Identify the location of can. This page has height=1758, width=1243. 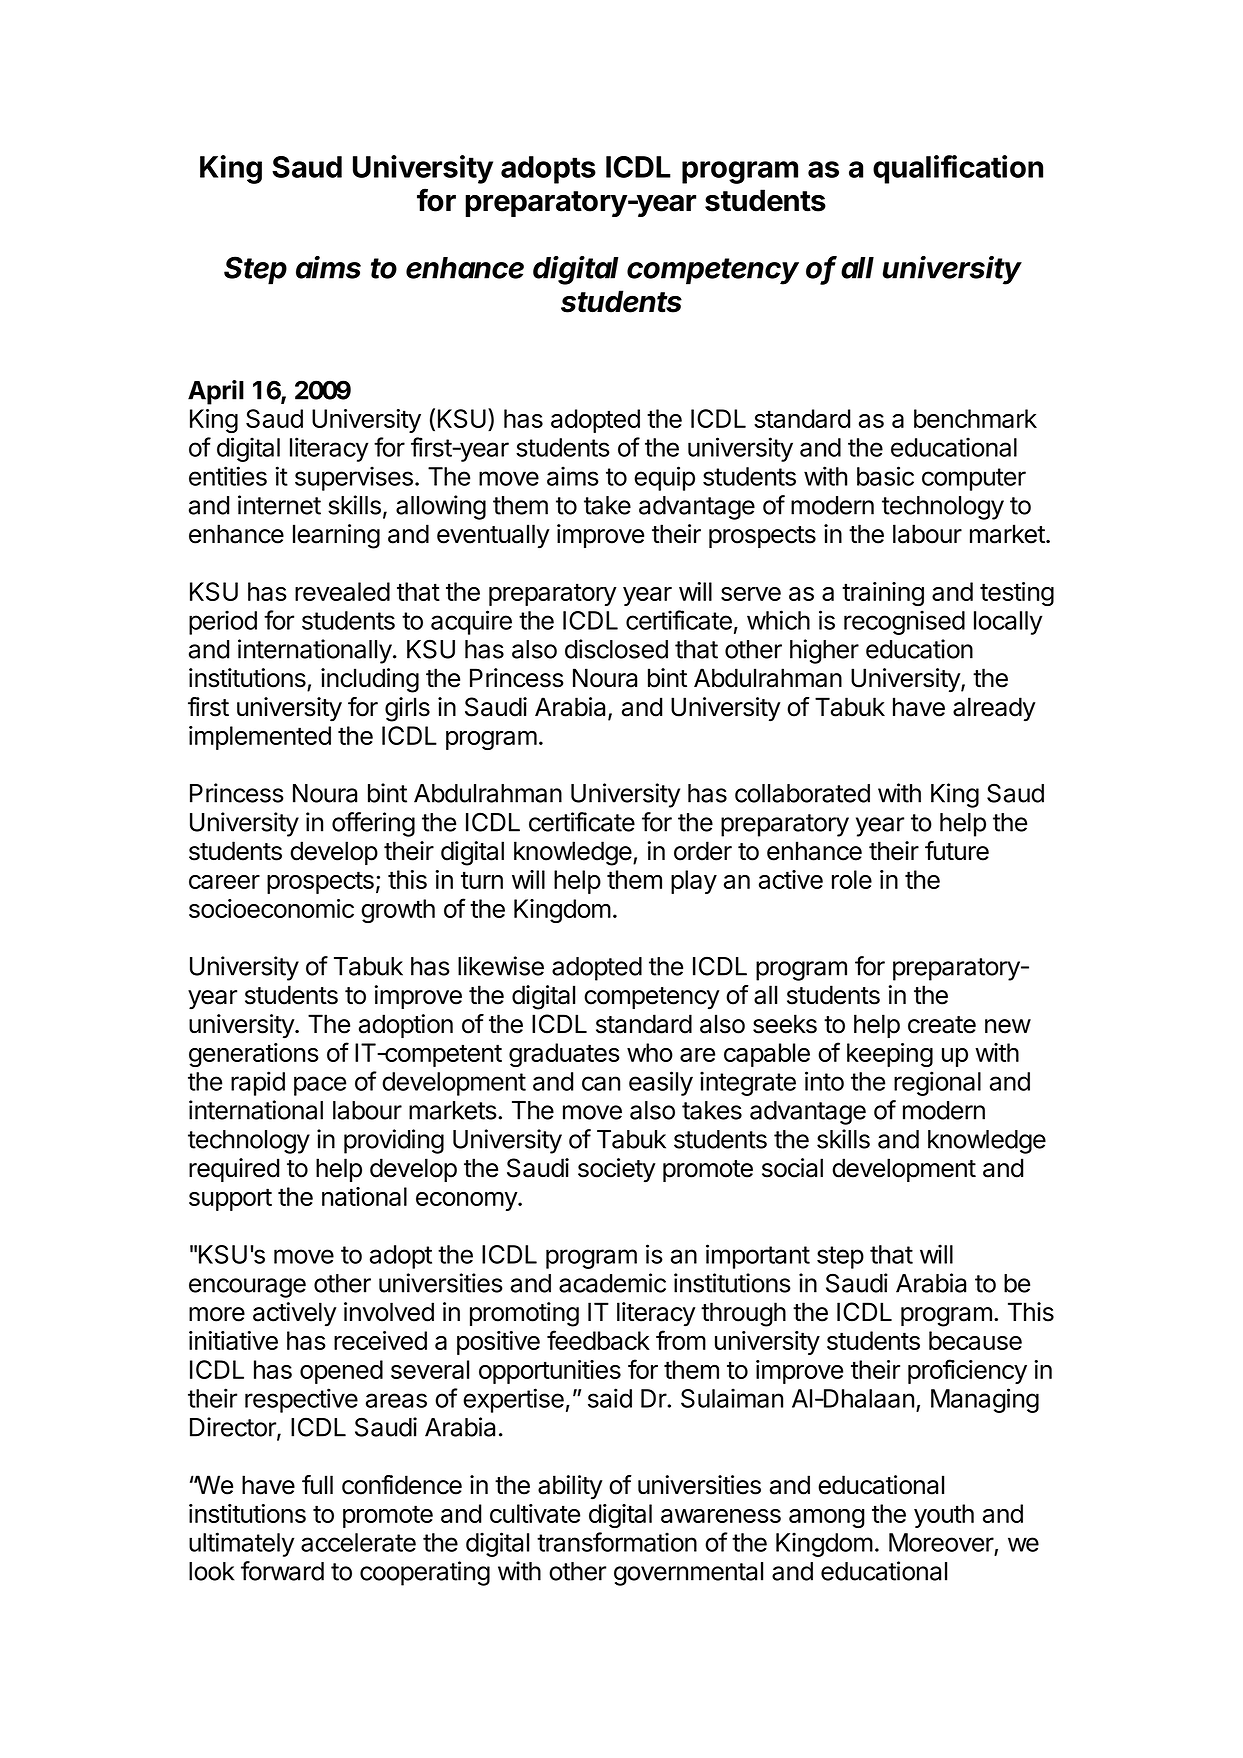
(601, 1083).
